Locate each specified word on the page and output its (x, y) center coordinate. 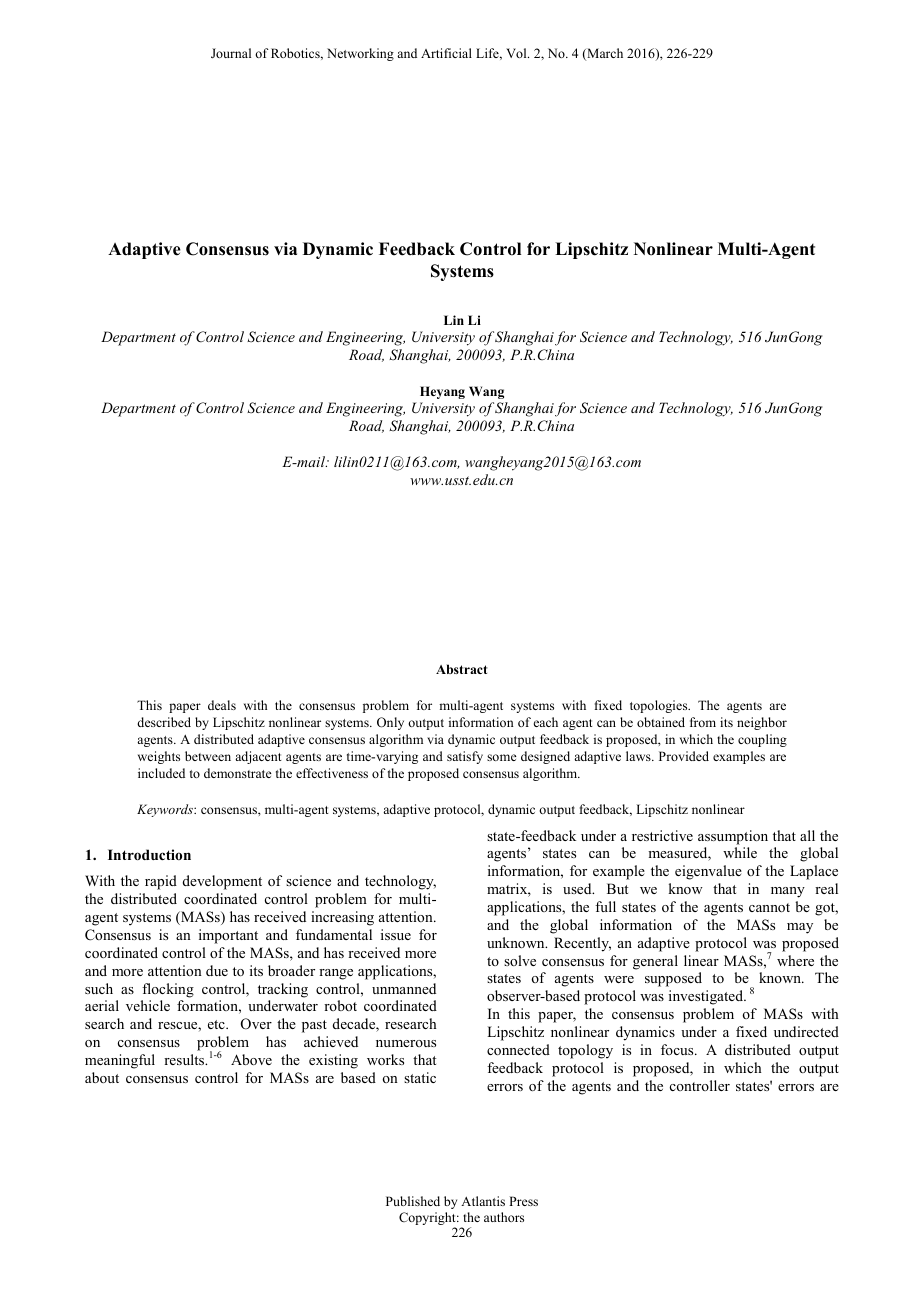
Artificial (446, 53)
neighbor (762, 723)
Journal (231, 53)
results (185, 1059)
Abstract (462, 669)
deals (222, 705)
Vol (517, 53)
